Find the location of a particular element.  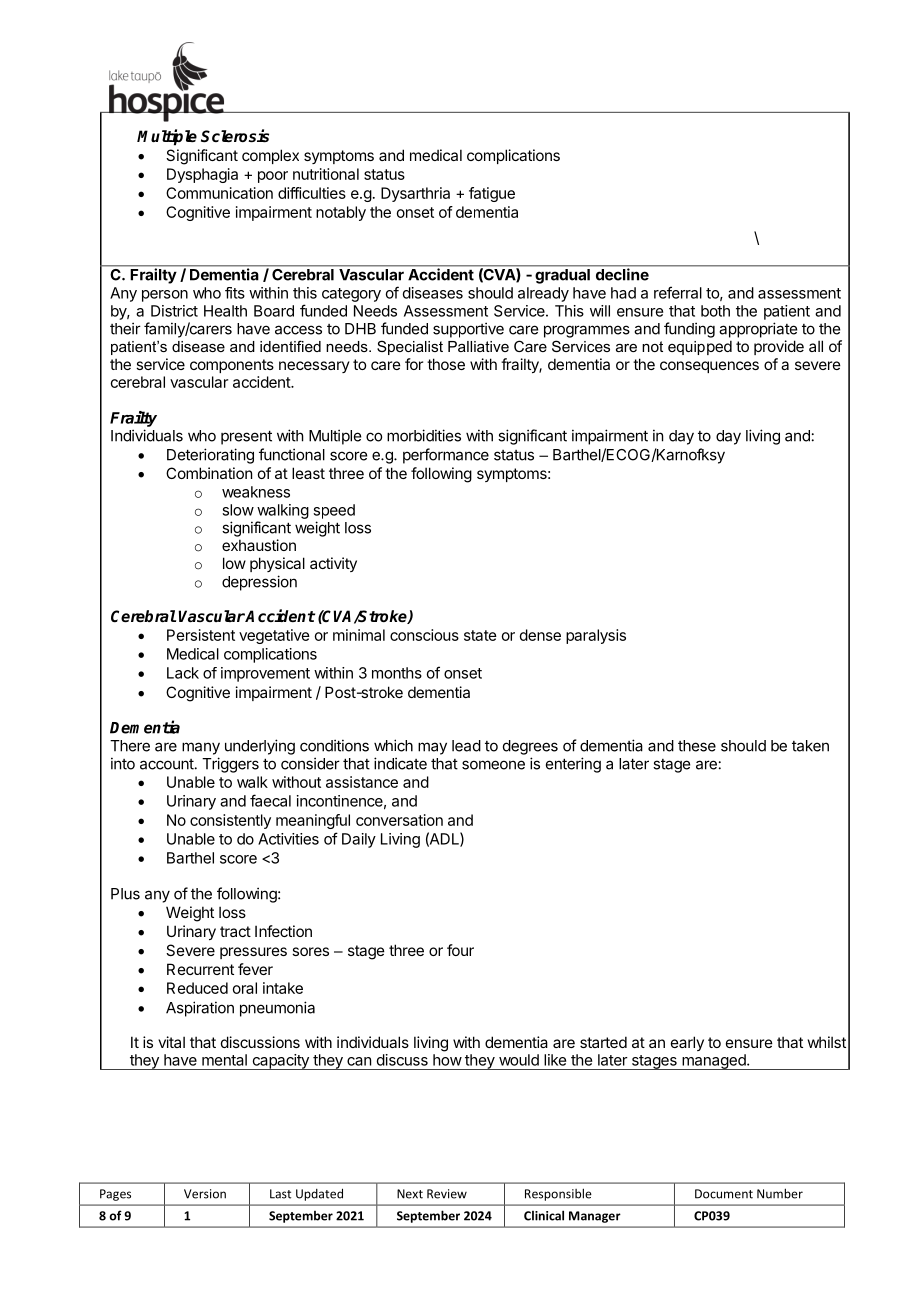

fatigue is located at coordinates (492, 194).
